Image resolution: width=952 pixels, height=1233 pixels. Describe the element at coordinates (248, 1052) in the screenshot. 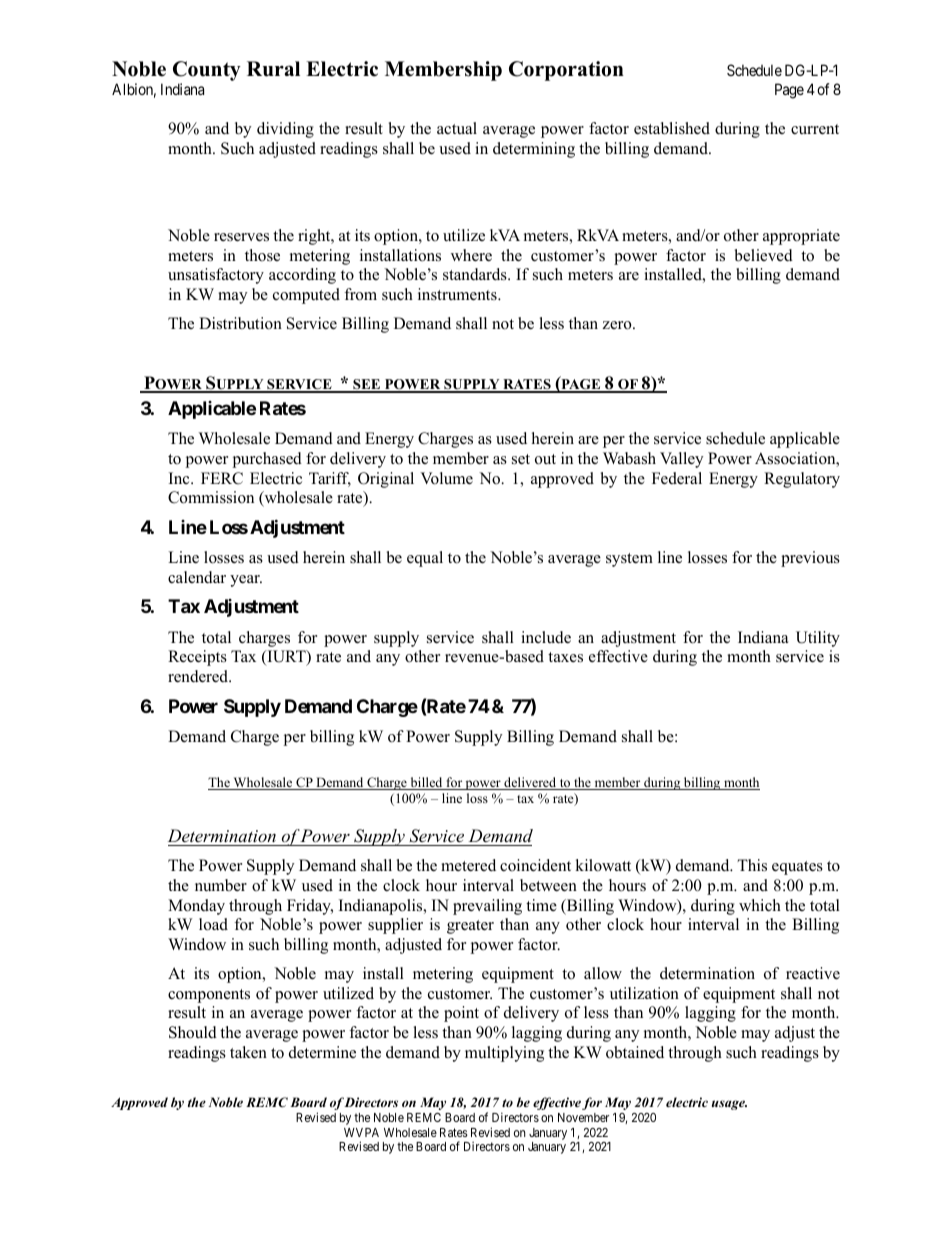

I see `taken` at that location.
